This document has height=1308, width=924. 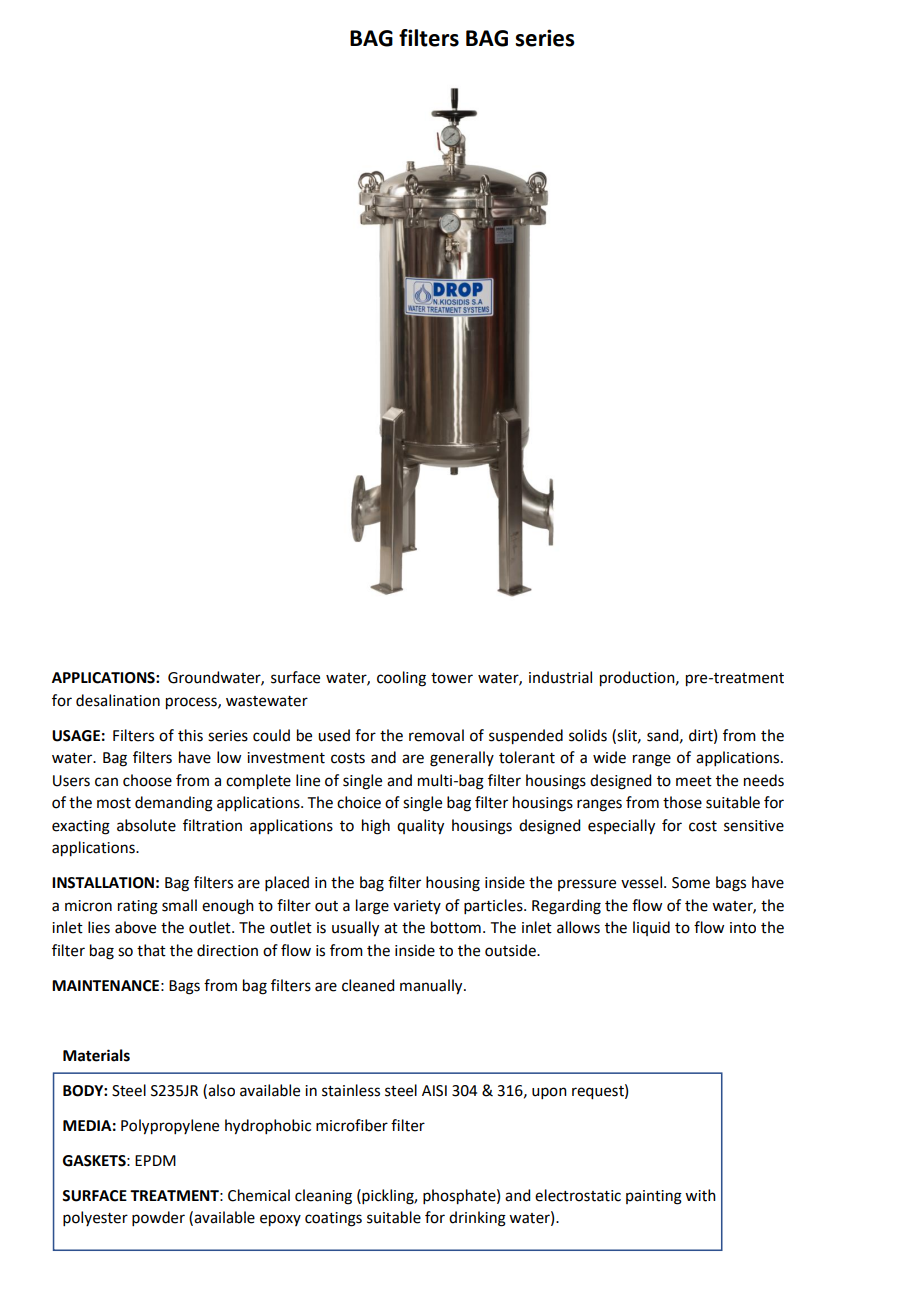 I want to click on that, so click(x=151, y=950).
